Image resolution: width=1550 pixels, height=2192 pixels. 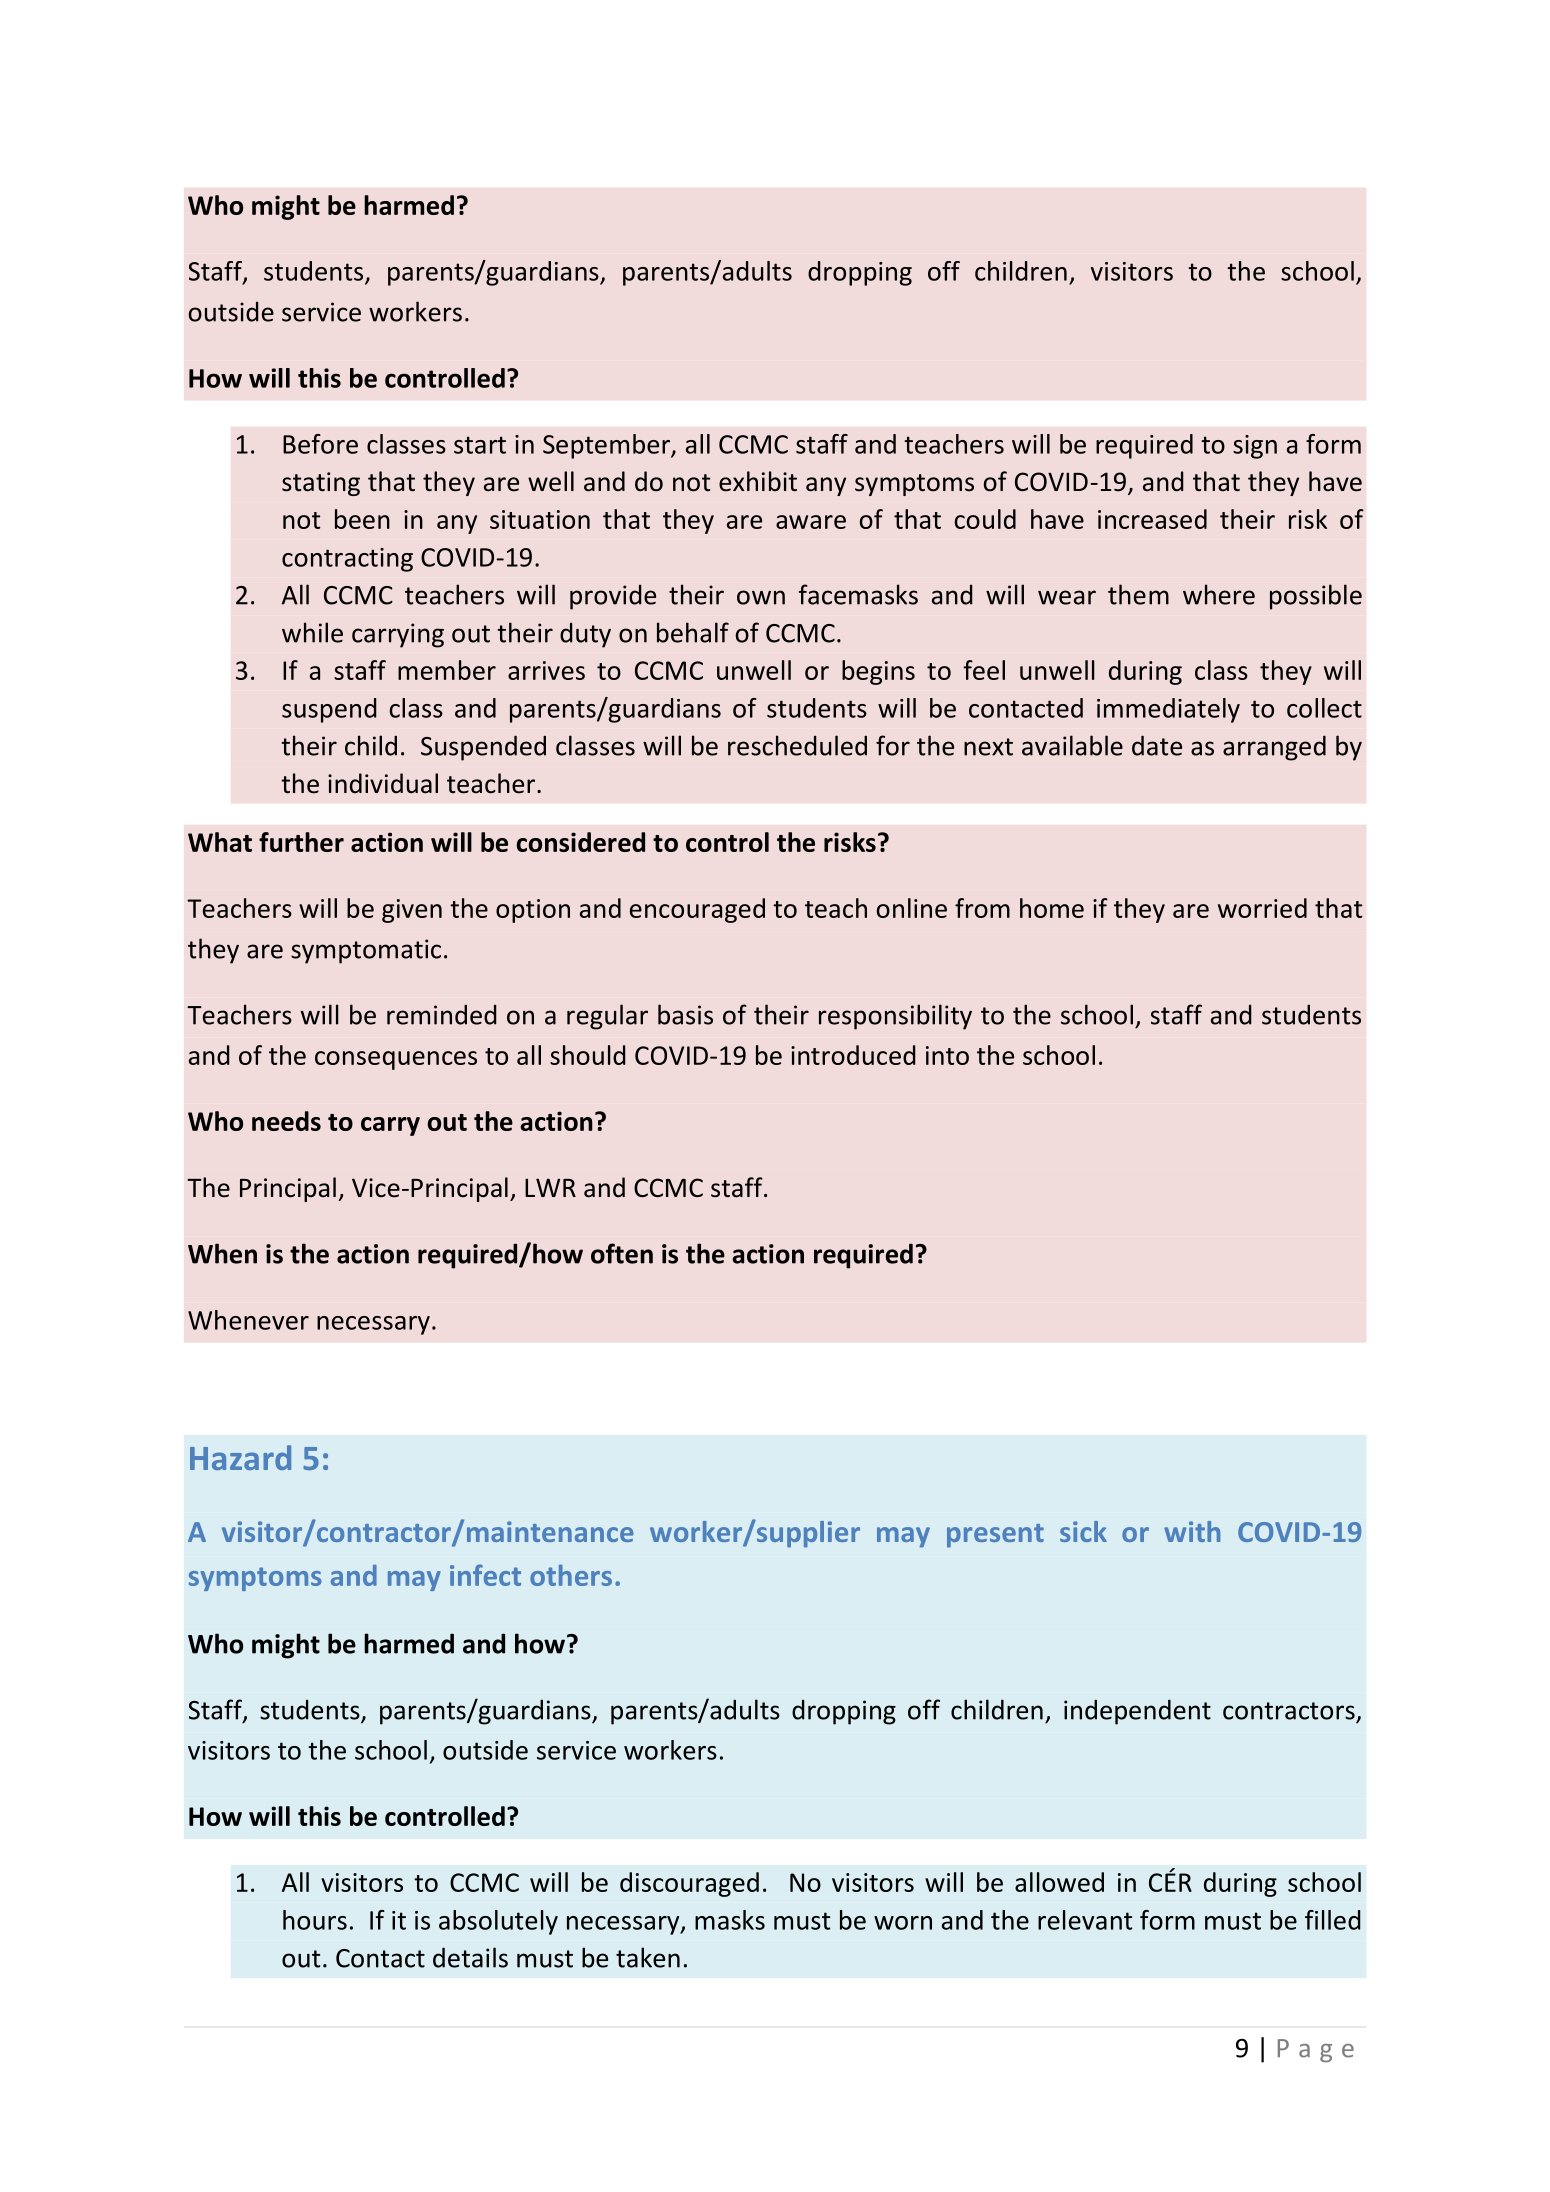 I want to click on further, so click(x=301, y=842).
